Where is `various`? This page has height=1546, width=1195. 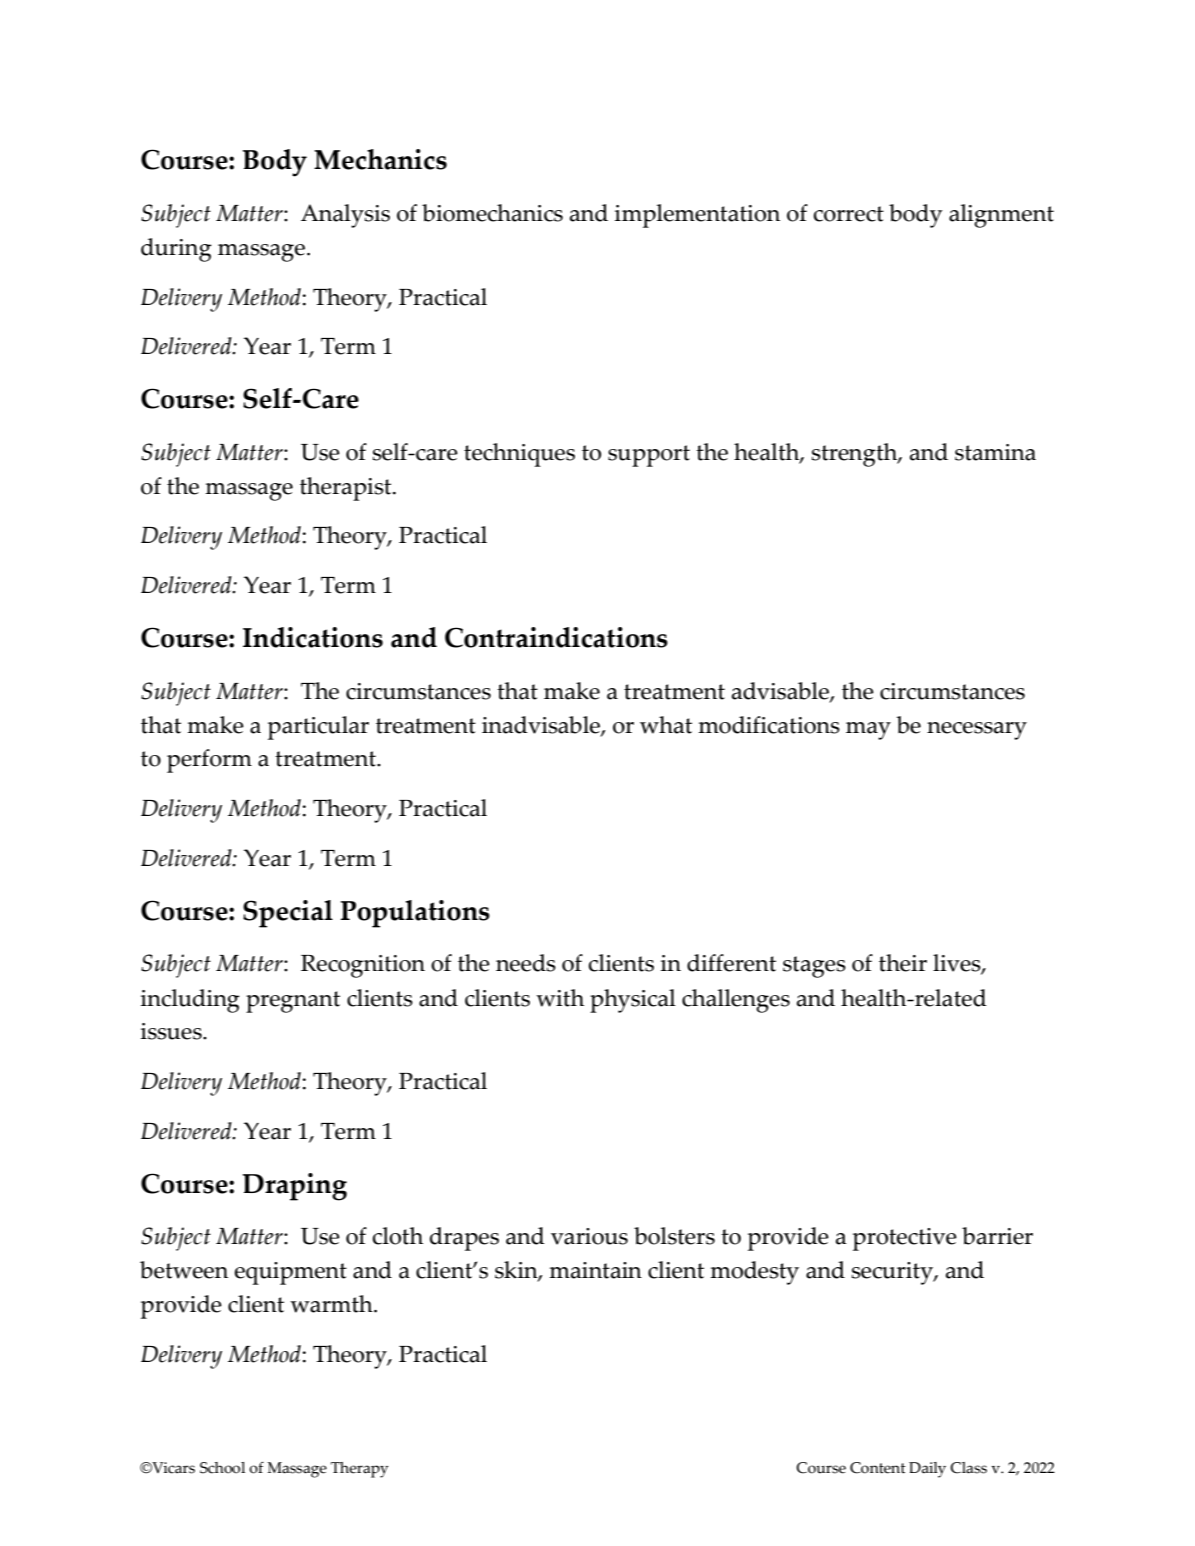
various is located at coordinates (589, 1236).
